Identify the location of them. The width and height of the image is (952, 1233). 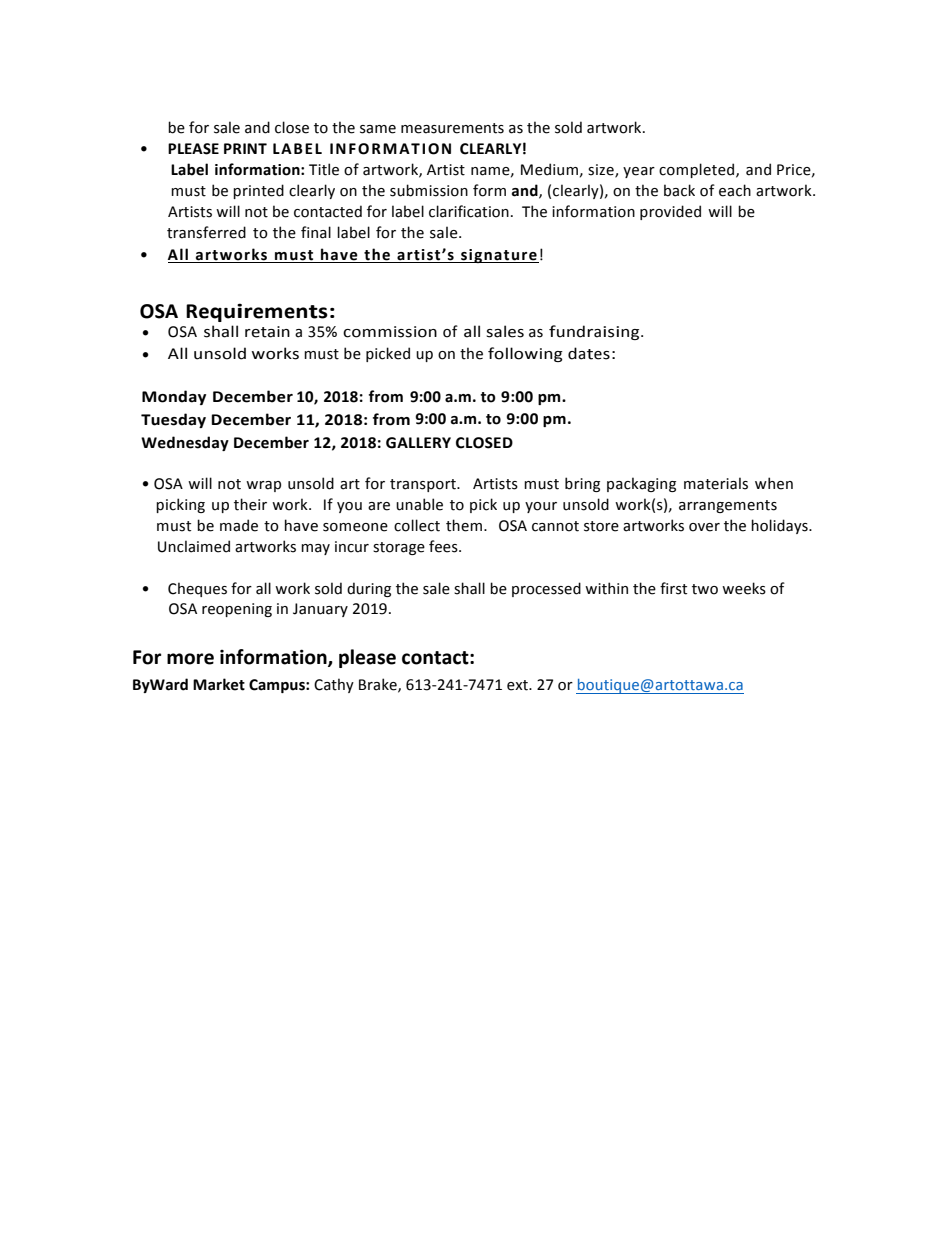
(464, 525).
